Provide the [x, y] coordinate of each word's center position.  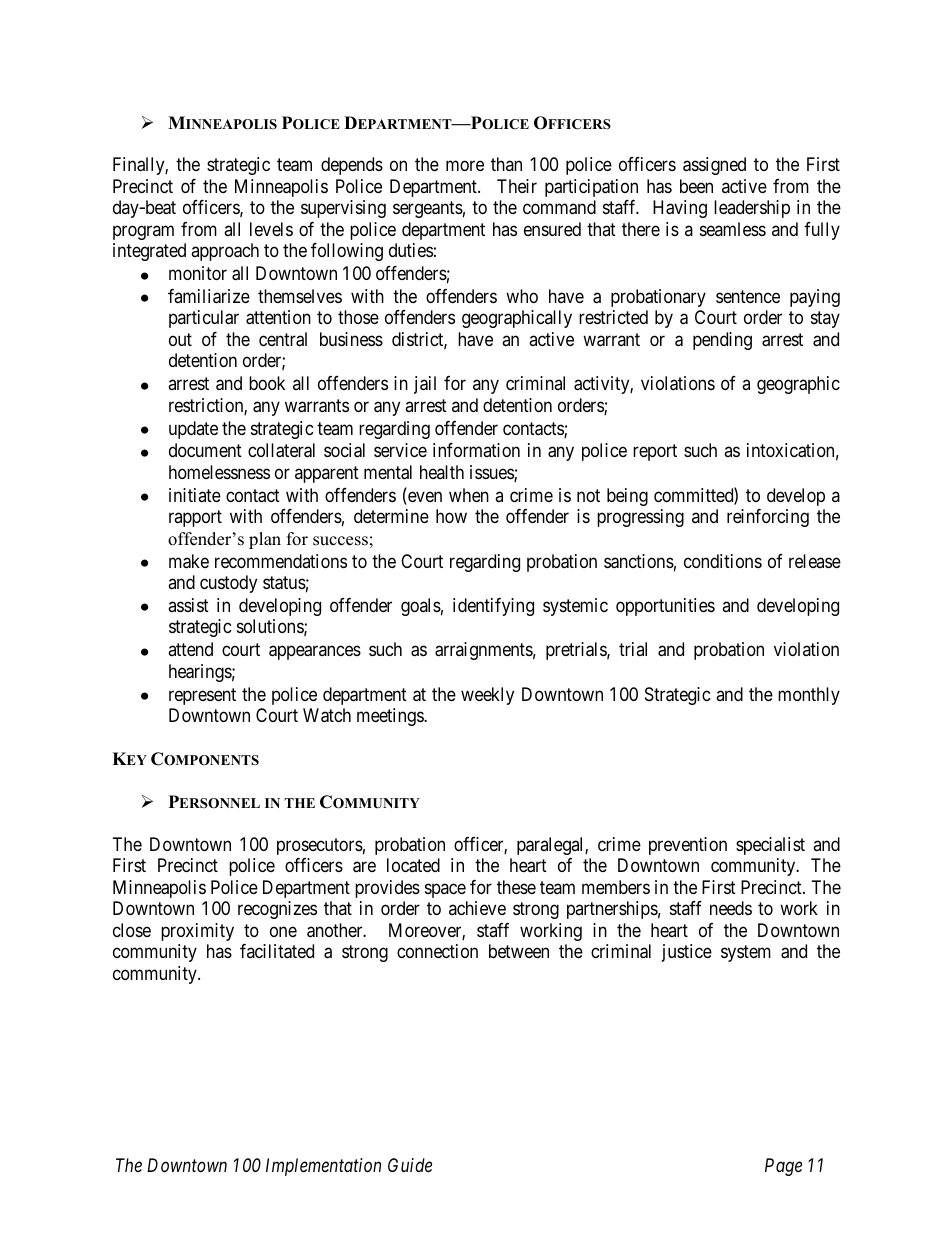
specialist [770, 846]
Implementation [323, 1167]
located [413, 865]
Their [517, 186]
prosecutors [320, 846]
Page [783, 1167]
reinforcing [768, 518]
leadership [752, 209]
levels [271, 229]
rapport [195, 518]
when [469, 495]
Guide [410, 1165]
